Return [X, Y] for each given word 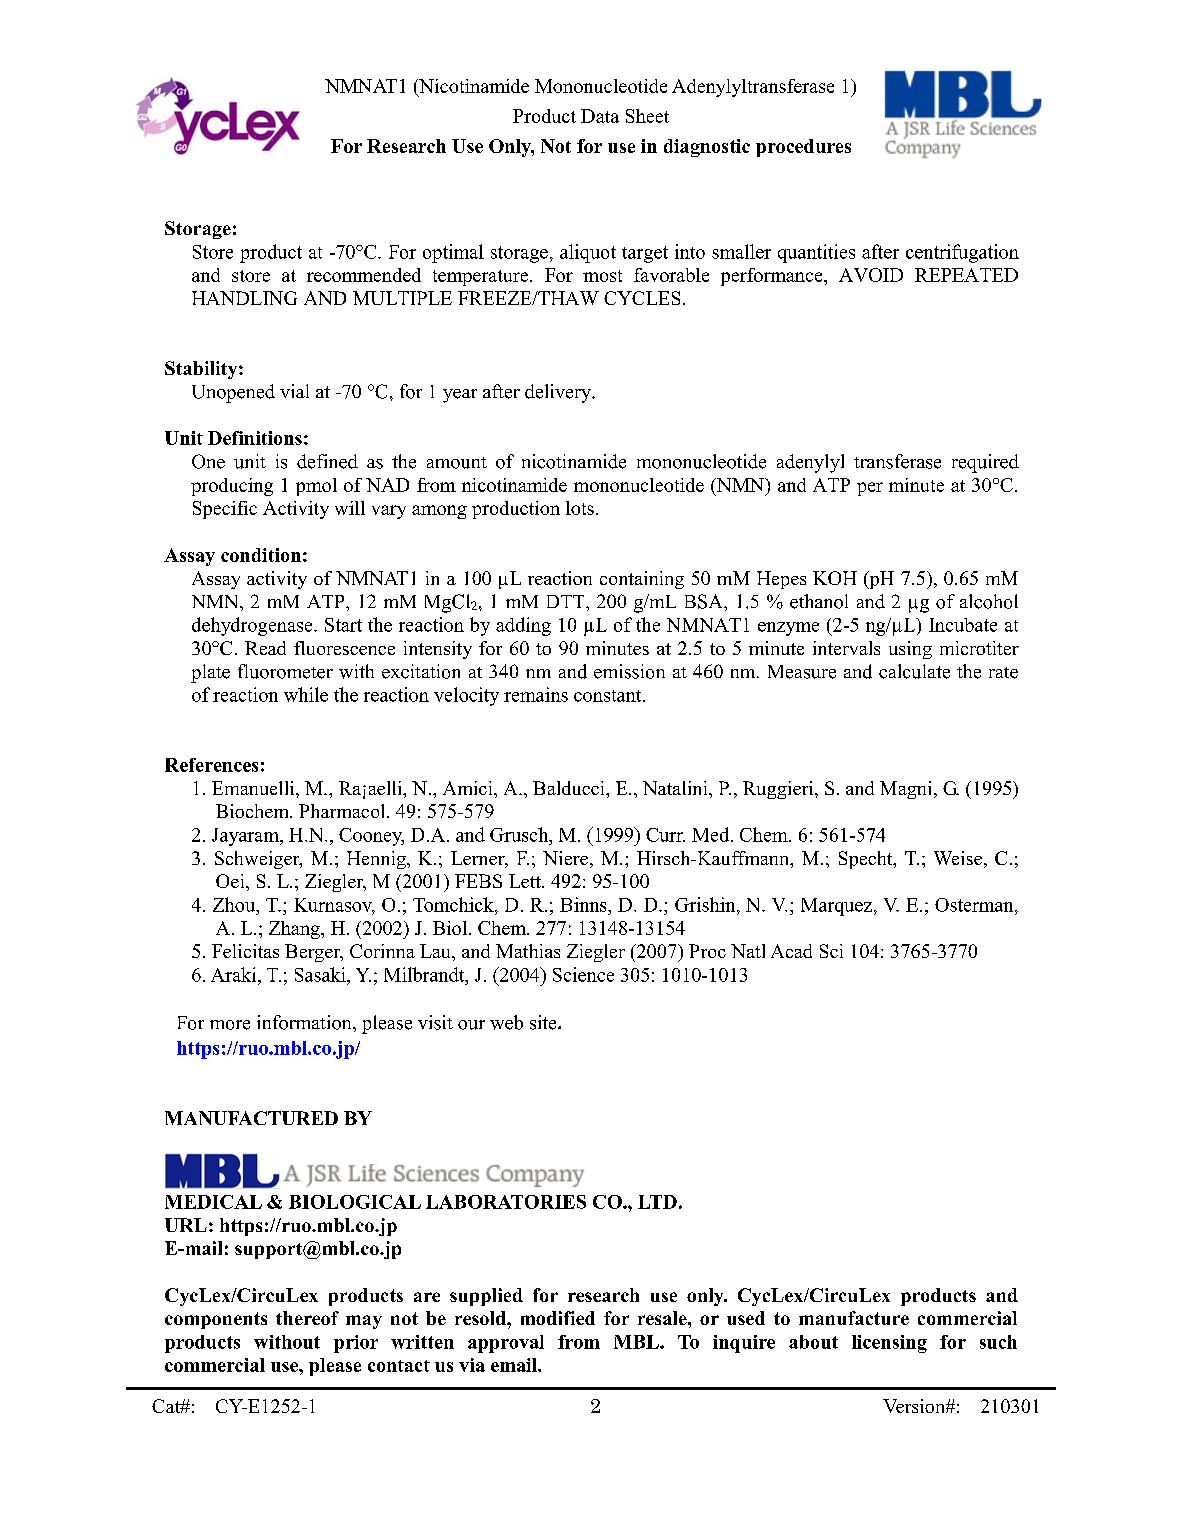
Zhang [295, 930]
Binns [584, 904]
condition [261, 555]
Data [600, 116]
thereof [307, 1318]
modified [558, 1318]
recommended [364, 275]
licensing [889, 1344]
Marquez [838, 907]
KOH [835, 578]
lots [580, 508]
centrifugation [962, 253]
